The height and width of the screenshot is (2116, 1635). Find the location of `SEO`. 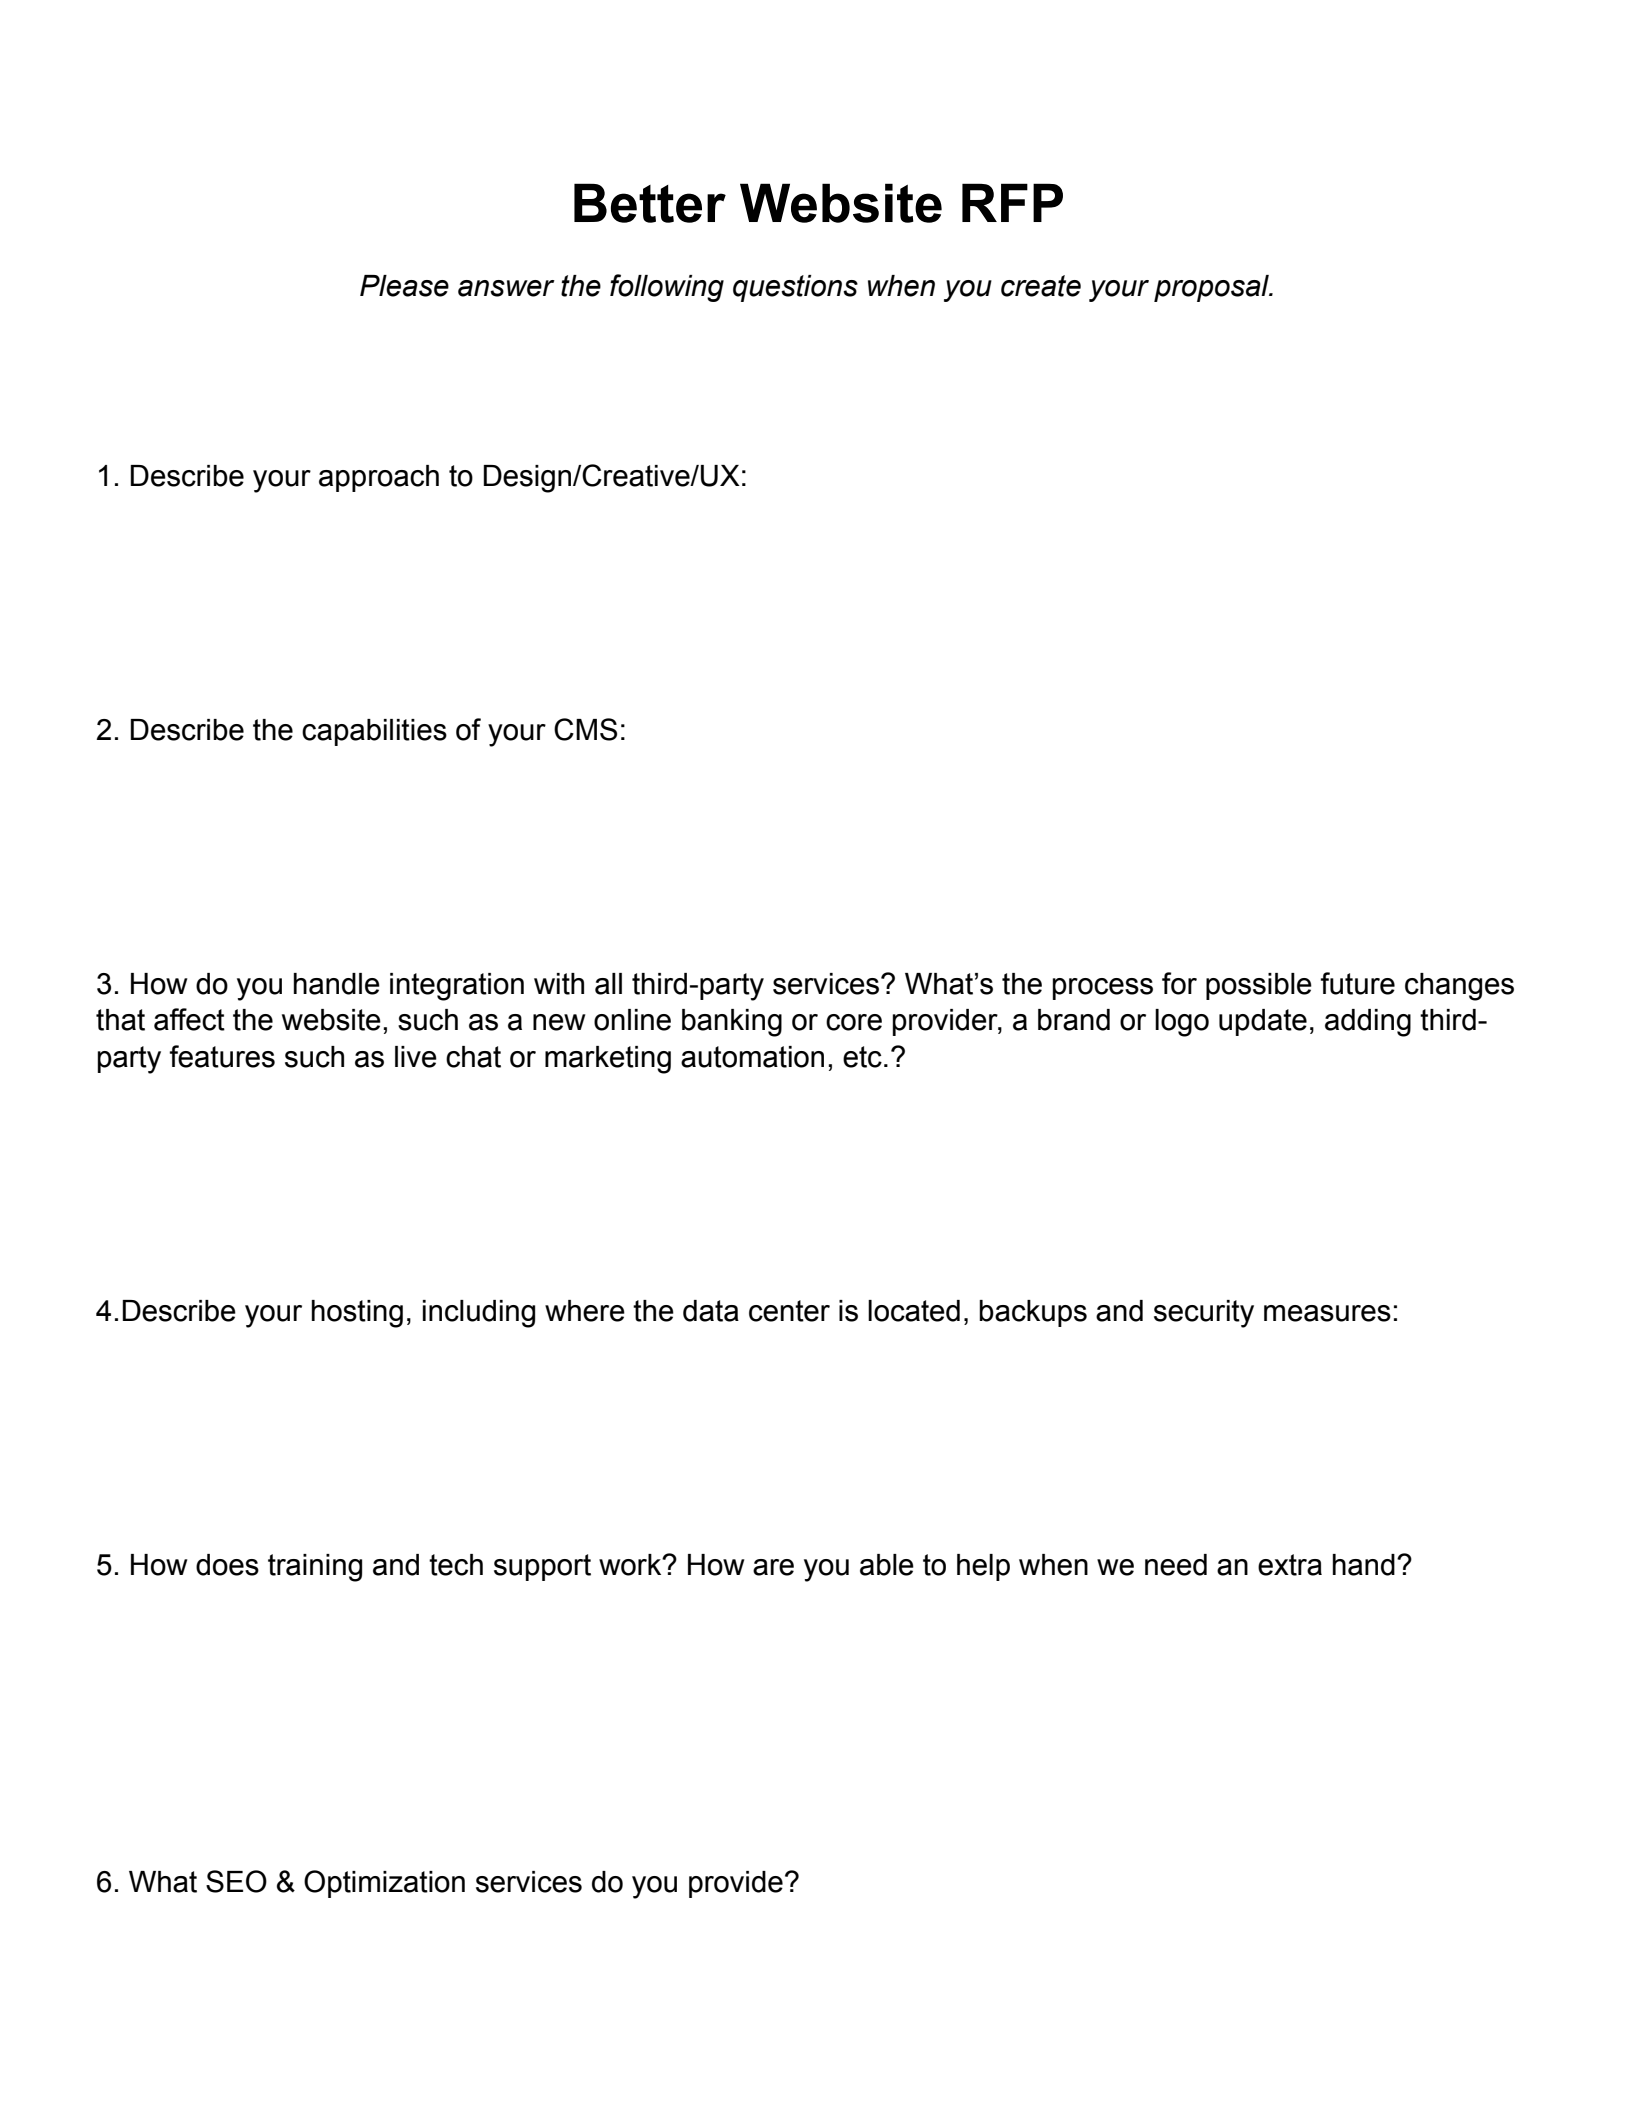

SEO is located at coordinates (236, 1881).
